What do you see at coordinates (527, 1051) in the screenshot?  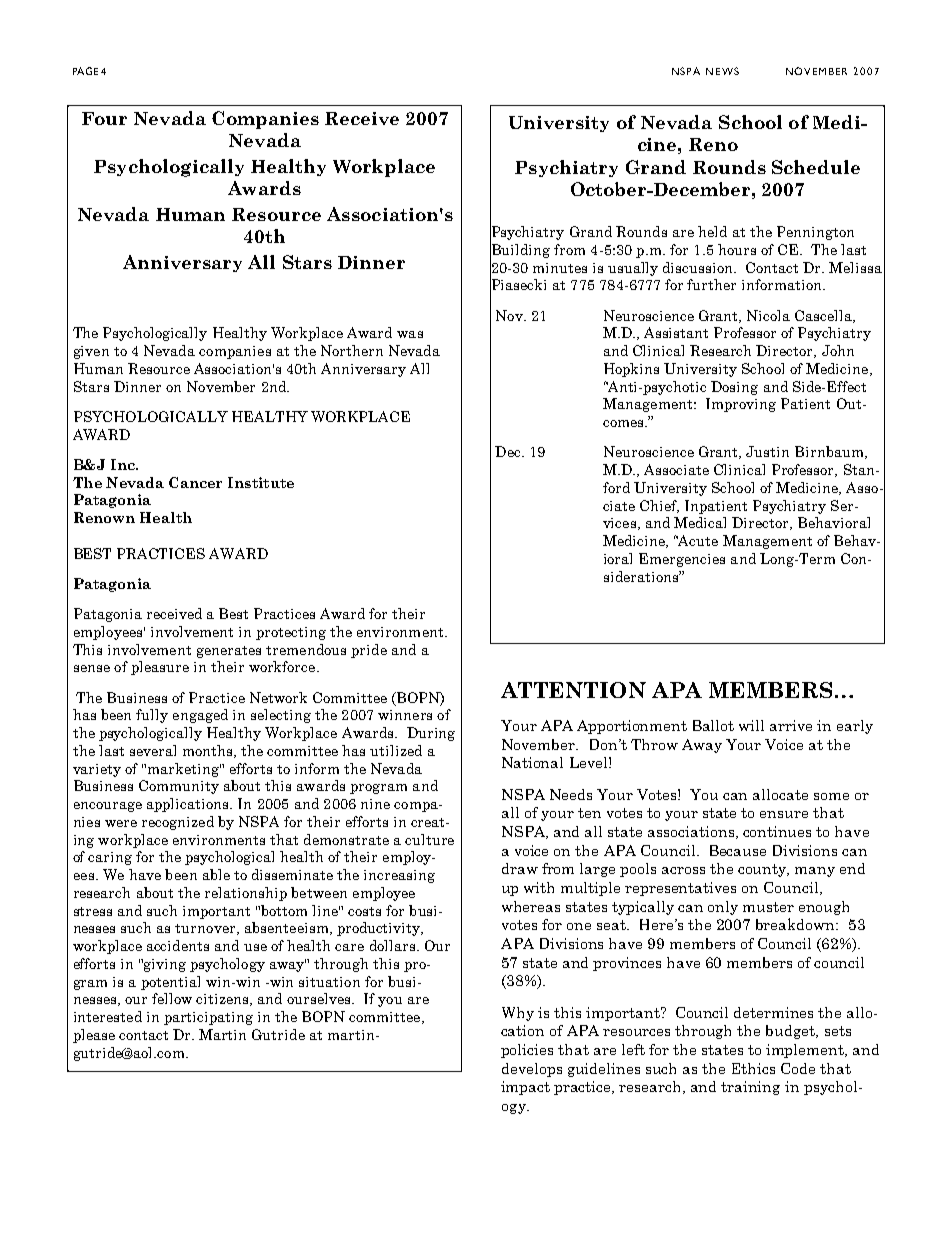 I see `policies` at bounding box center [527, 1051].
